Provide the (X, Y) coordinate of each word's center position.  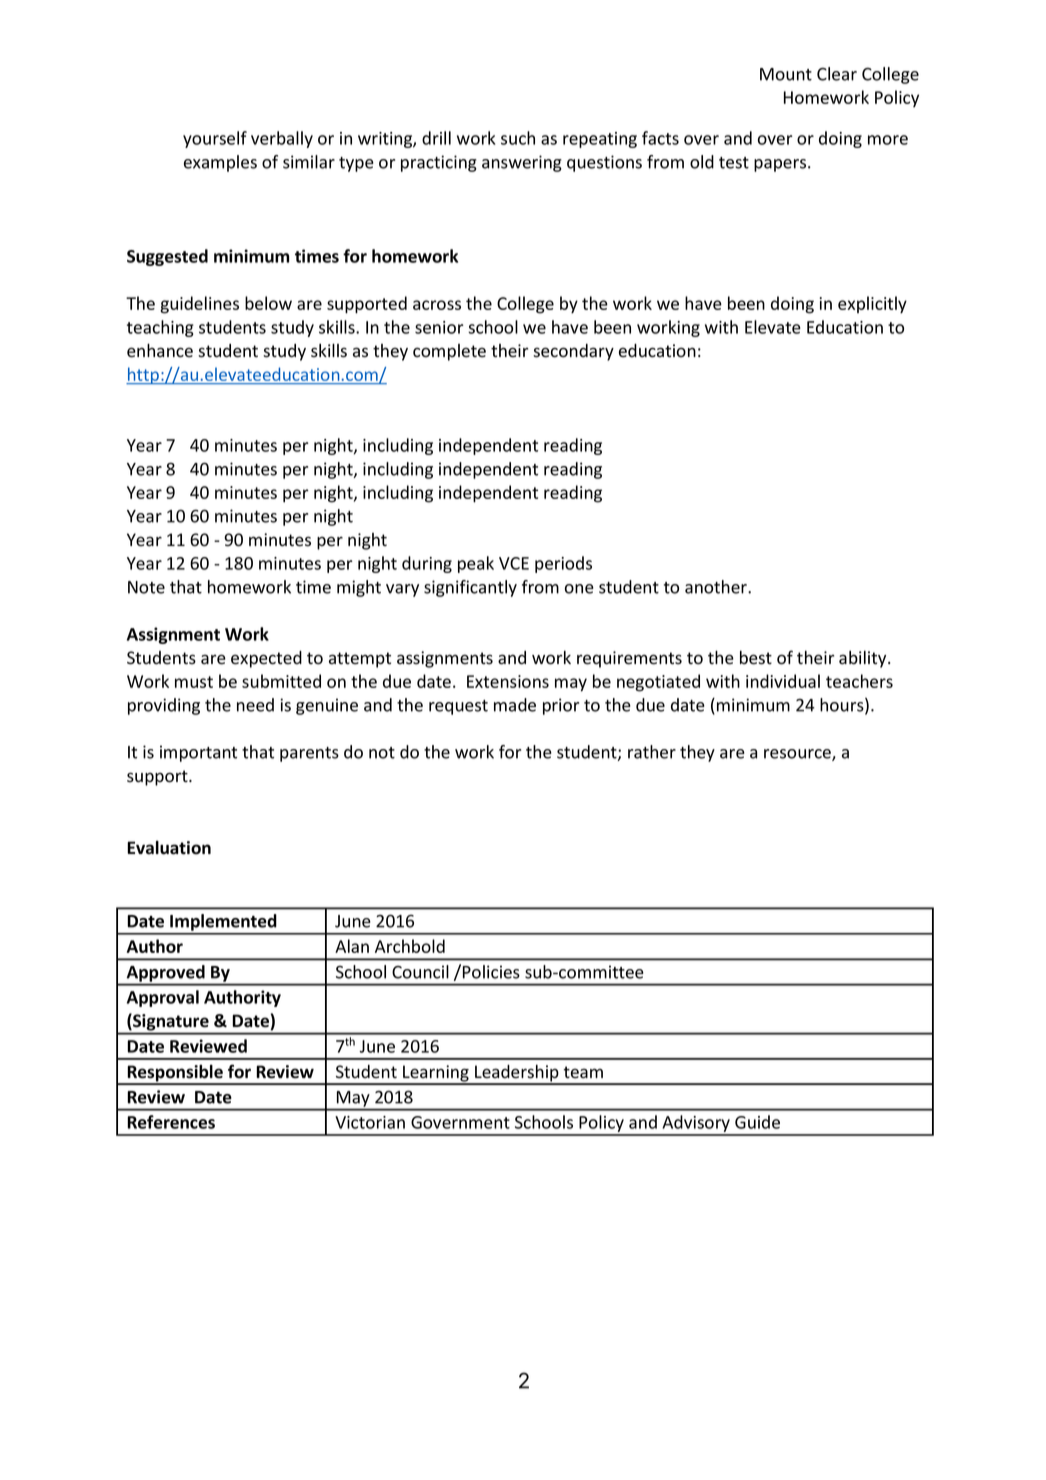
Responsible (175, 1074)
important (198, 753)
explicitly (872, 305)
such (518, 138)
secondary (573, 352)
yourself (215, 139)
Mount (786, 74)
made (515, 705)
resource (798, 755)
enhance (160, 350)
